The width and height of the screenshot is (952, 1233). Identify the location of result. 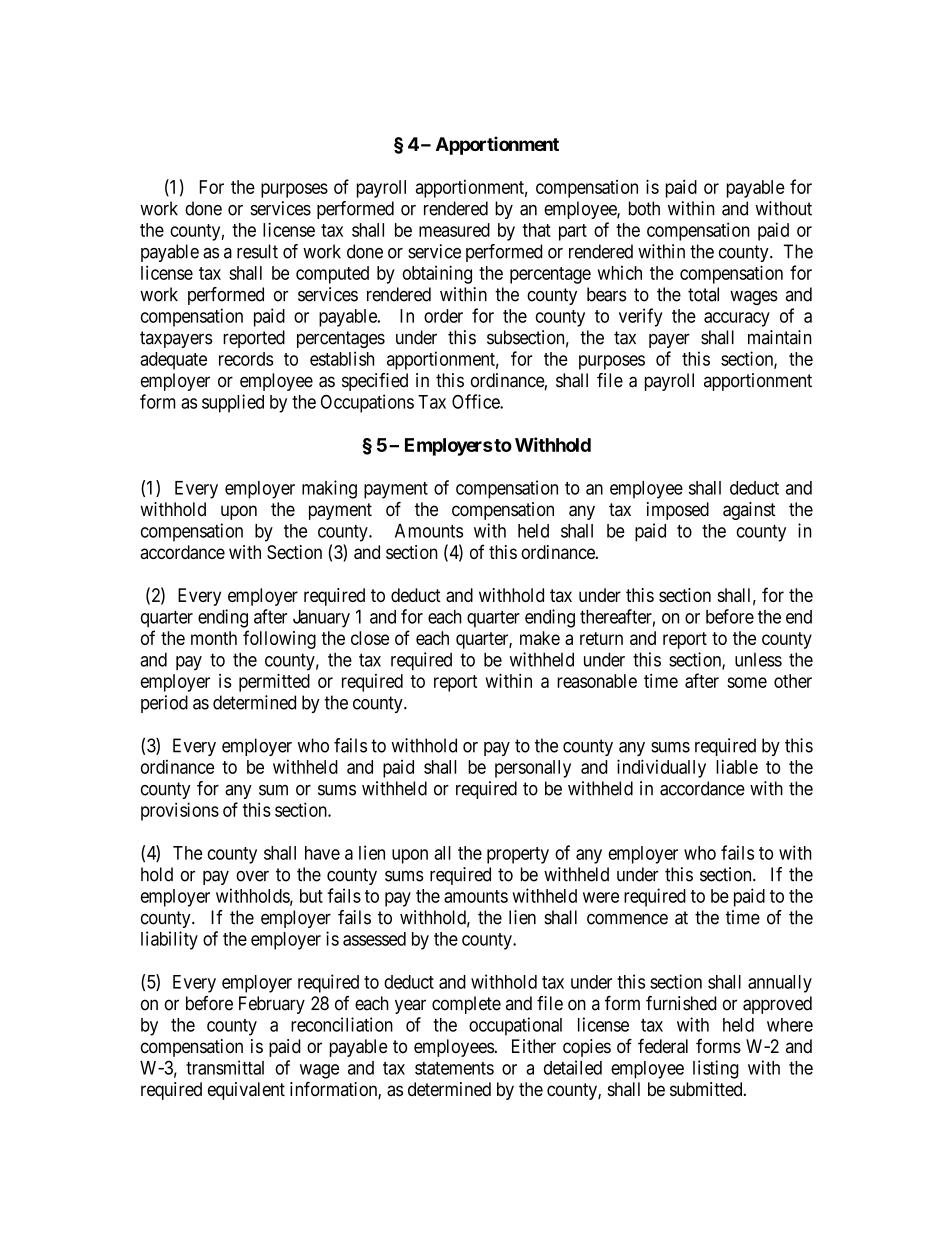
(257, 251).
